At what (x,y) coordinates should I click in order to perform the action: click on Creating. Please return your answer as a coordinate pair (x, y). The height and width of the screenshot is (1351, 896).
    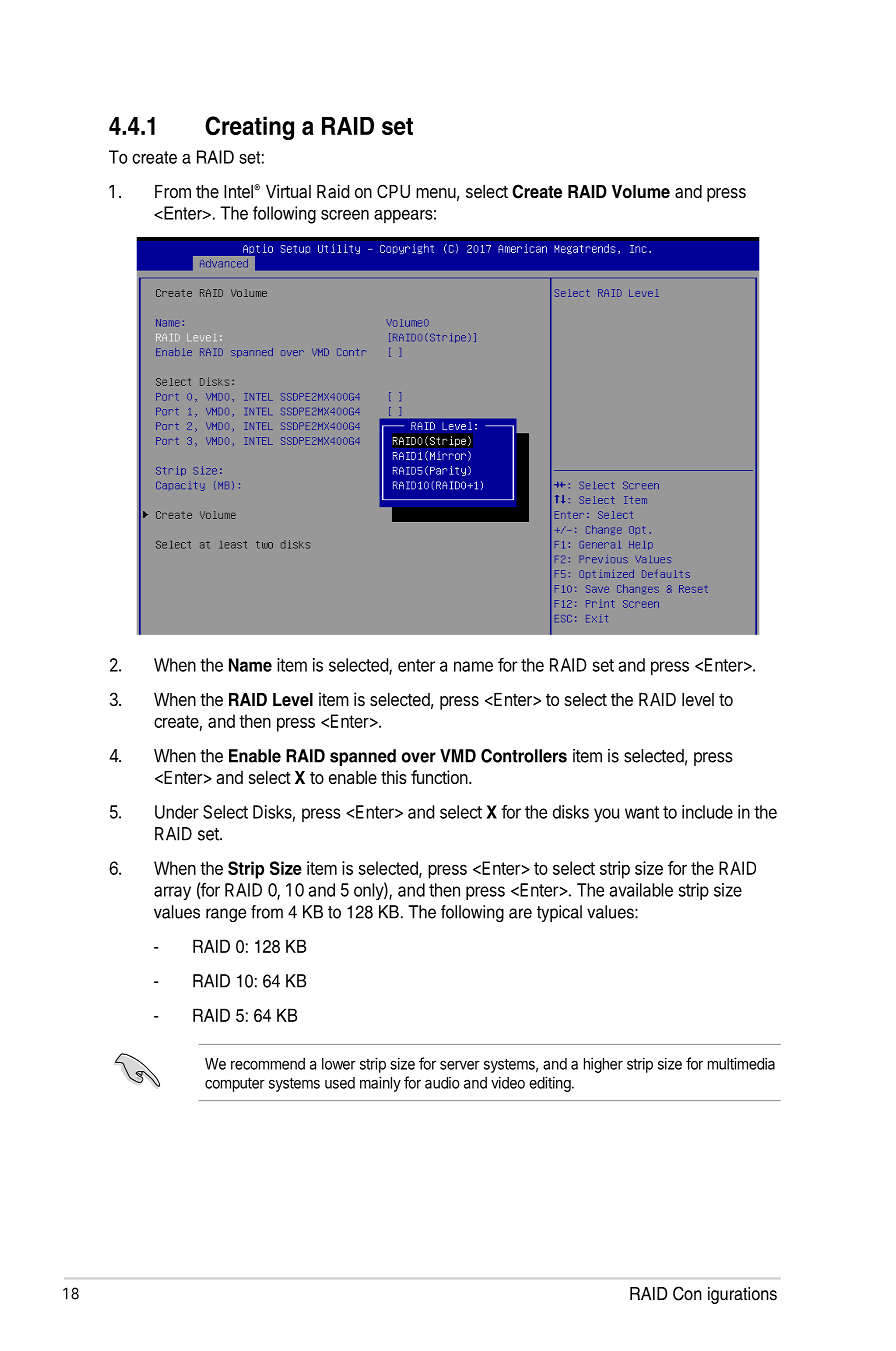
    Looking at the image, I should click on (249, 128).
